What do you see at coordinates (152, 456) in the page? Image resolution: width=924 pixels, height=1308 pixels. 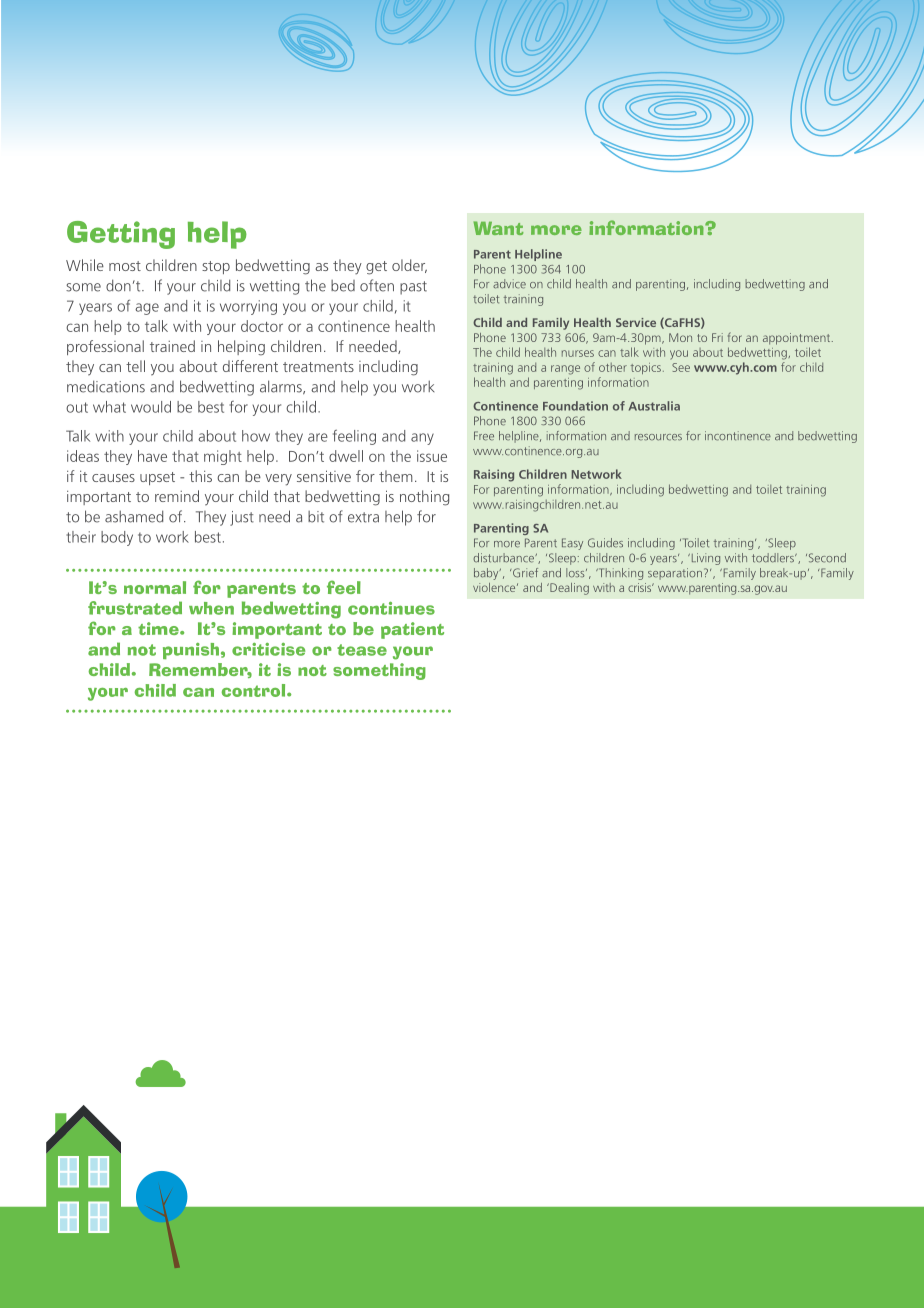 I see `have` at bounding box center [152, 456].
